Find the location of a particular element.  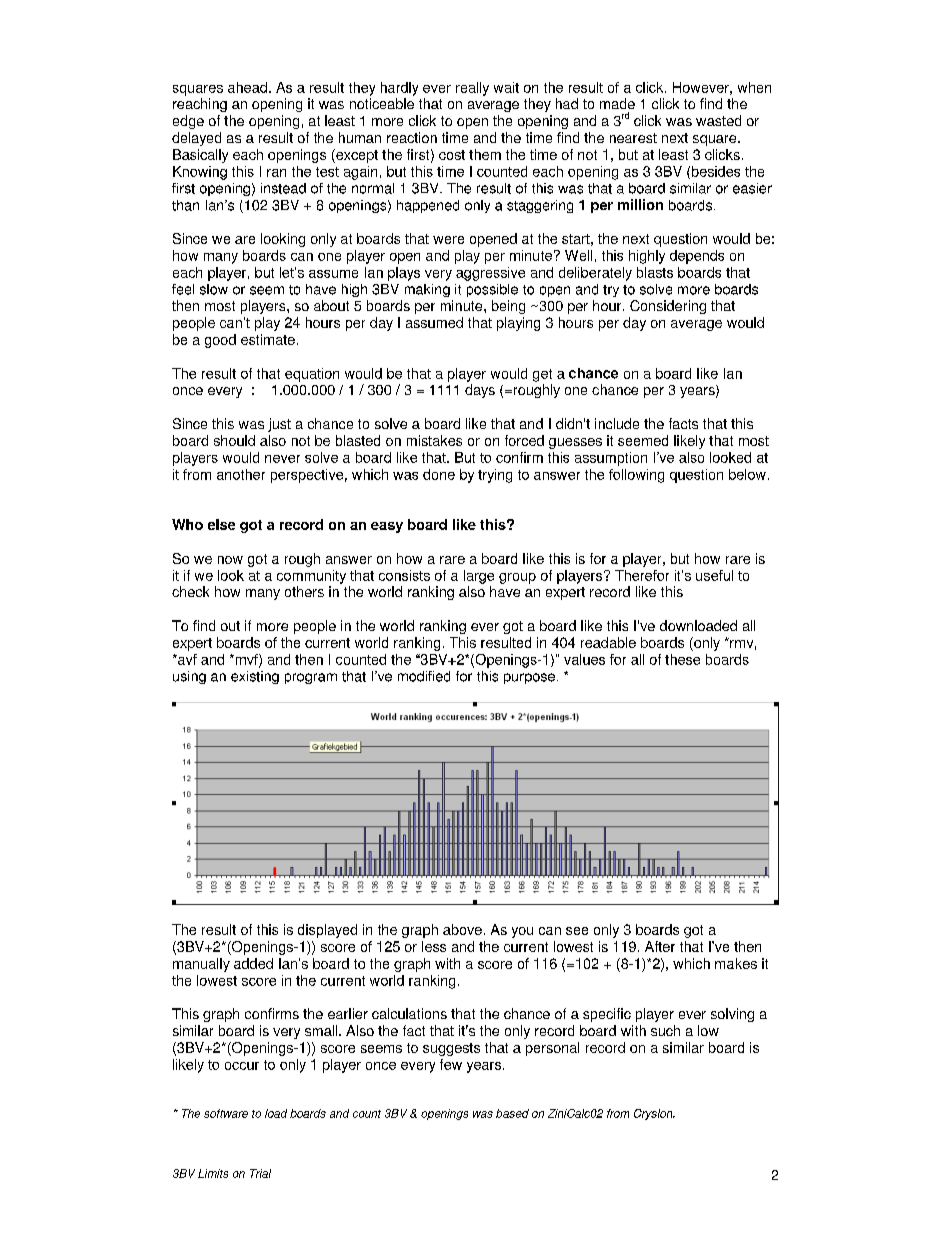

ahead is located at coordinates (249, 87).
